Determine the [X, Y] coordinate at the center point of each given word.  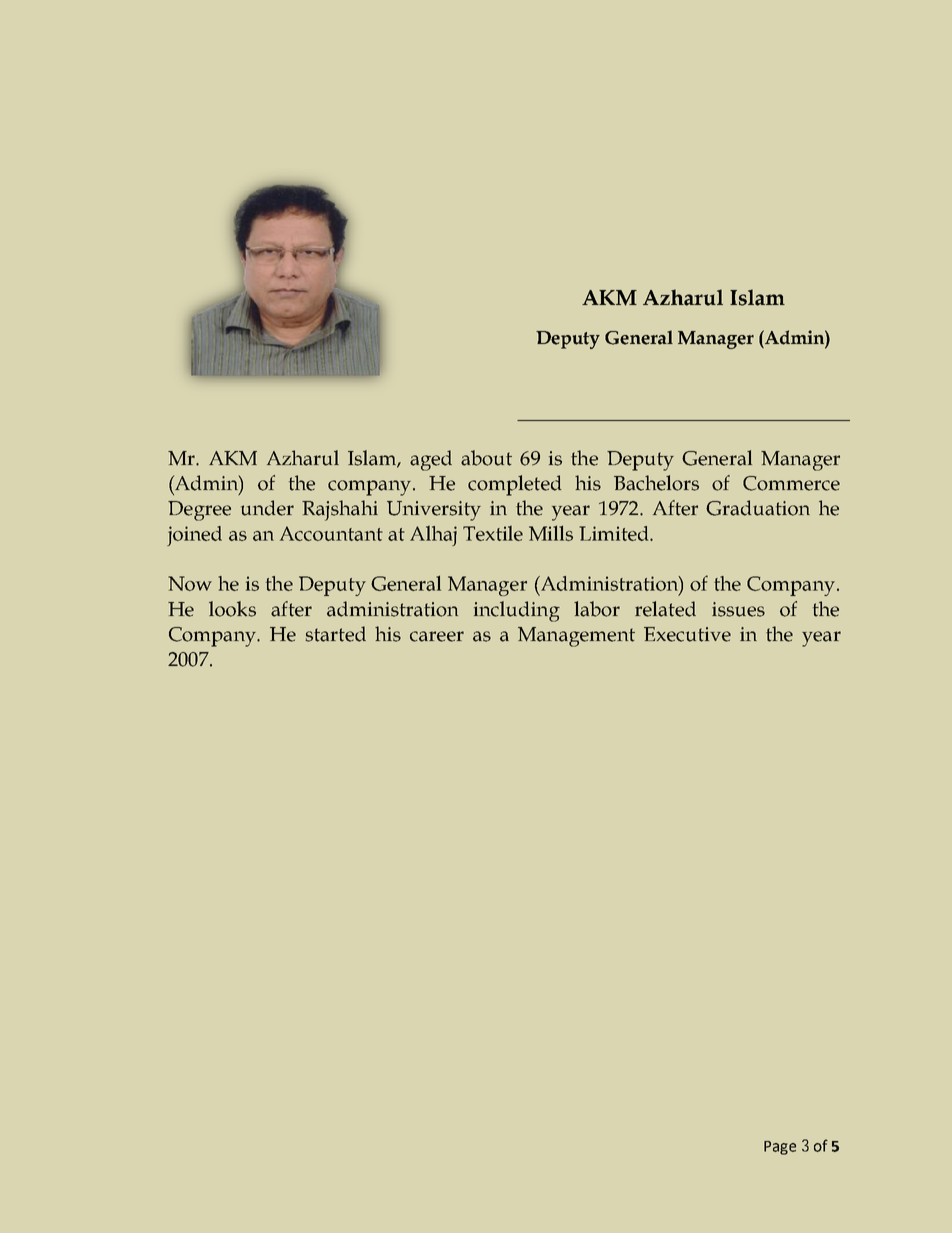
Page [780, 1148]
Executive [687, 634]
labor [597, 609]
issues [738, 609]
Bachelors [656, 483]
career [437, 636]
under [267, 508]
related [665, 609]
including [517, 611]
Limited [615, 533]
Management [576, 637]
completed [515, 485]
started [335, 634]
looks [232, 609]
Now [190, 583]
